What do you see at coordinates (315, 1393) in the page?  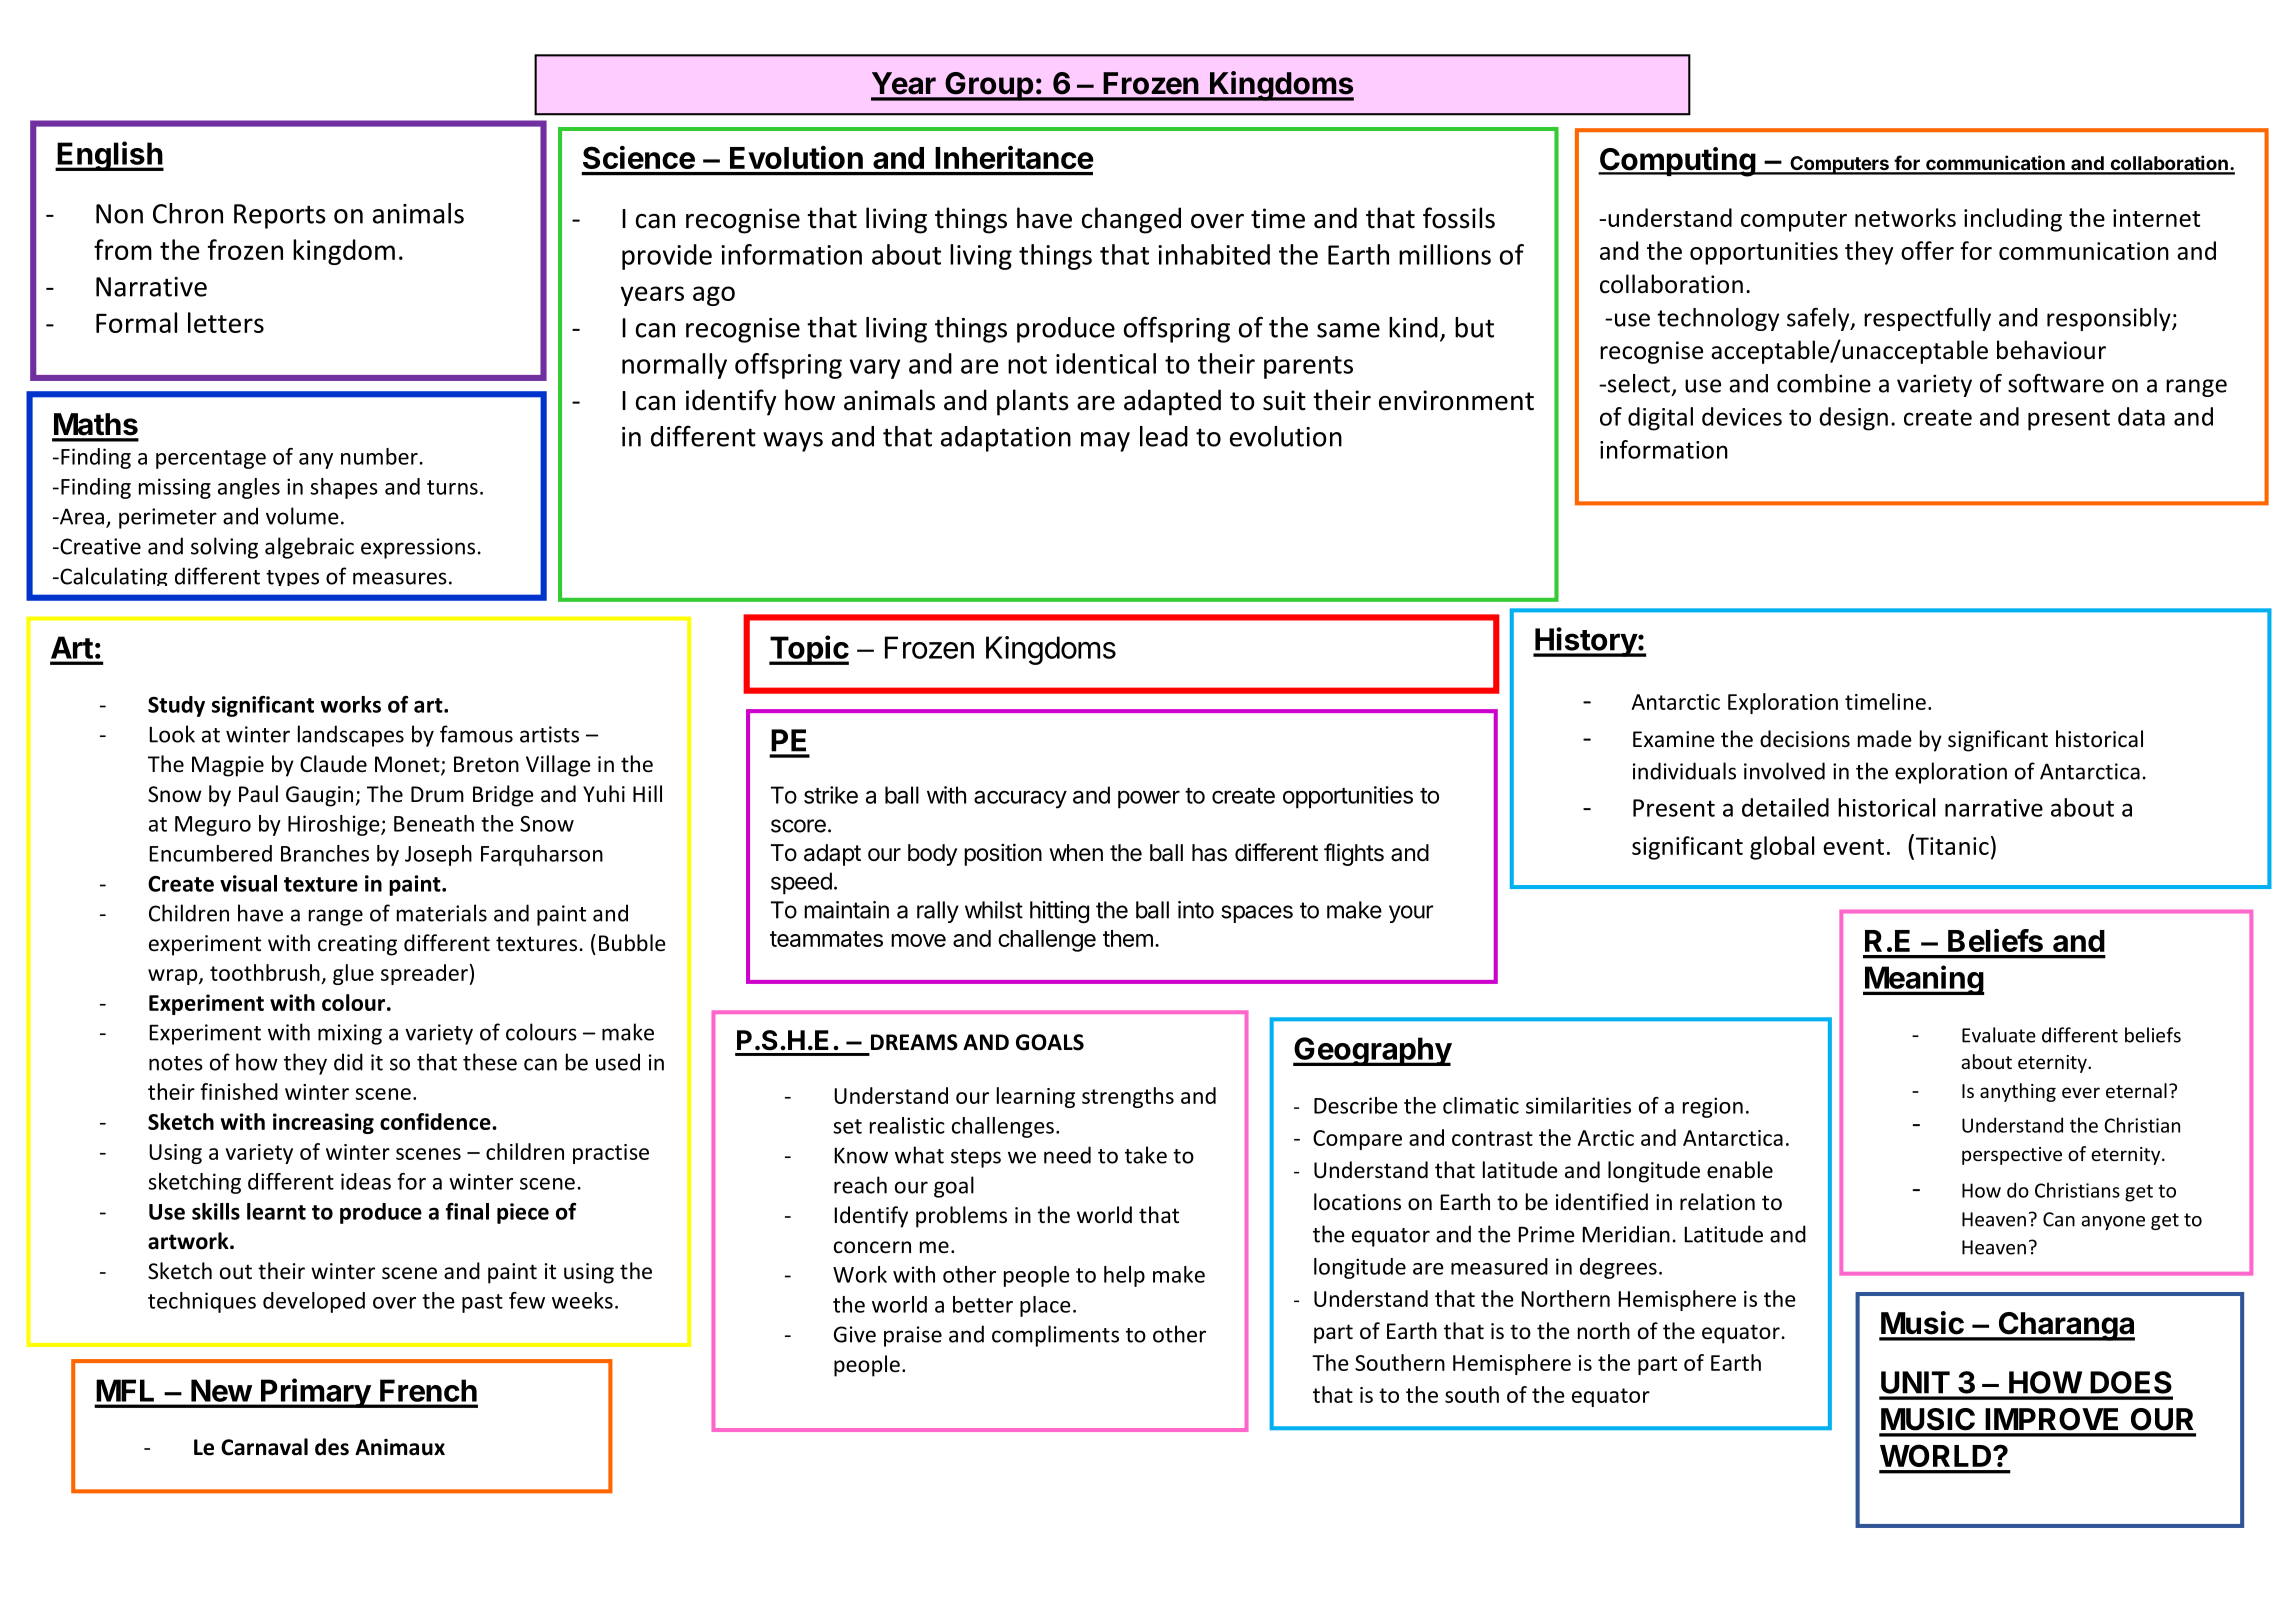 I see `Primary` at bounding box center [315, 1393].
